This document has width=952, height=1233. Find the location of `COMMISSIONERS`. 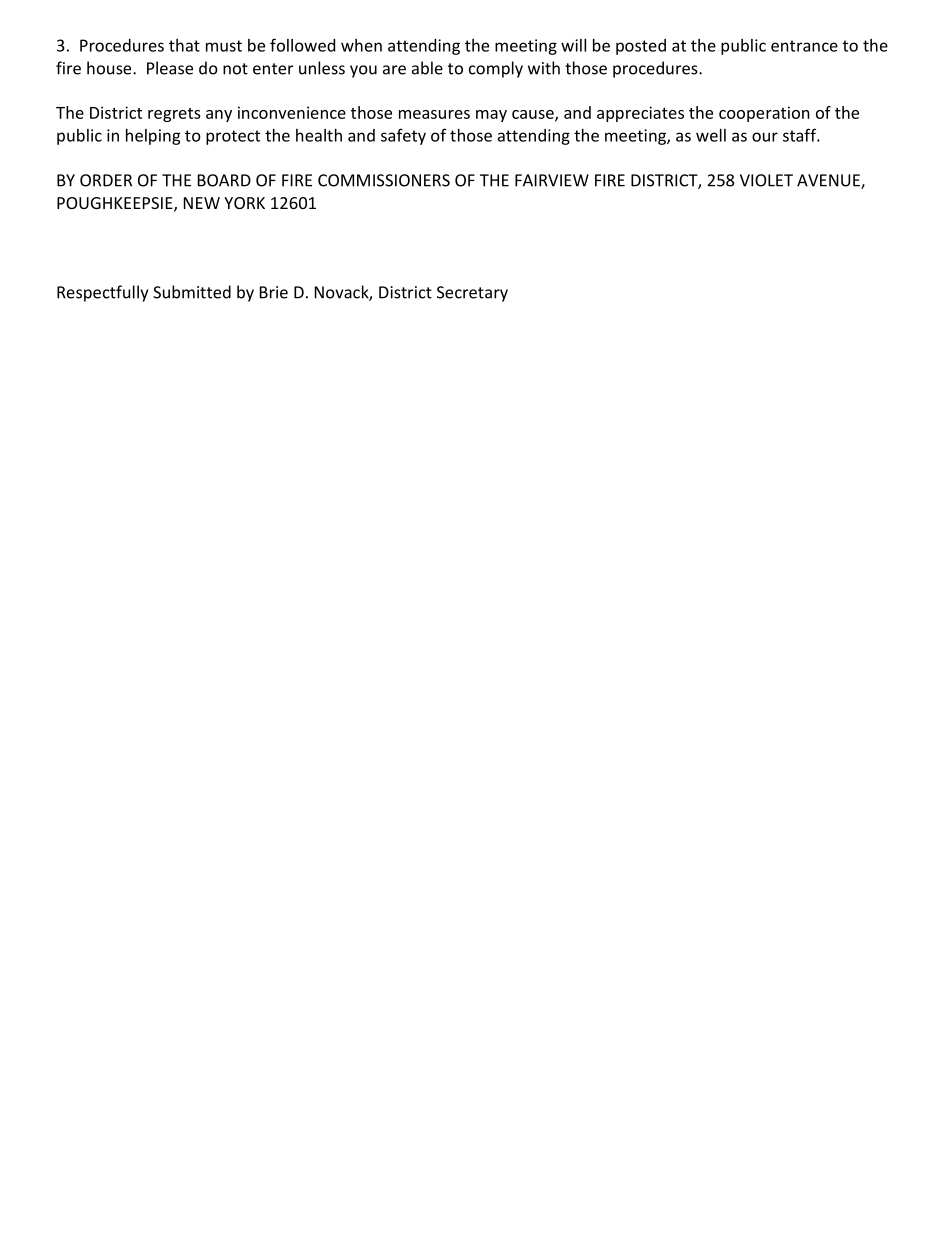

COMMISSIONERS is located at coordinates (384, 180).
